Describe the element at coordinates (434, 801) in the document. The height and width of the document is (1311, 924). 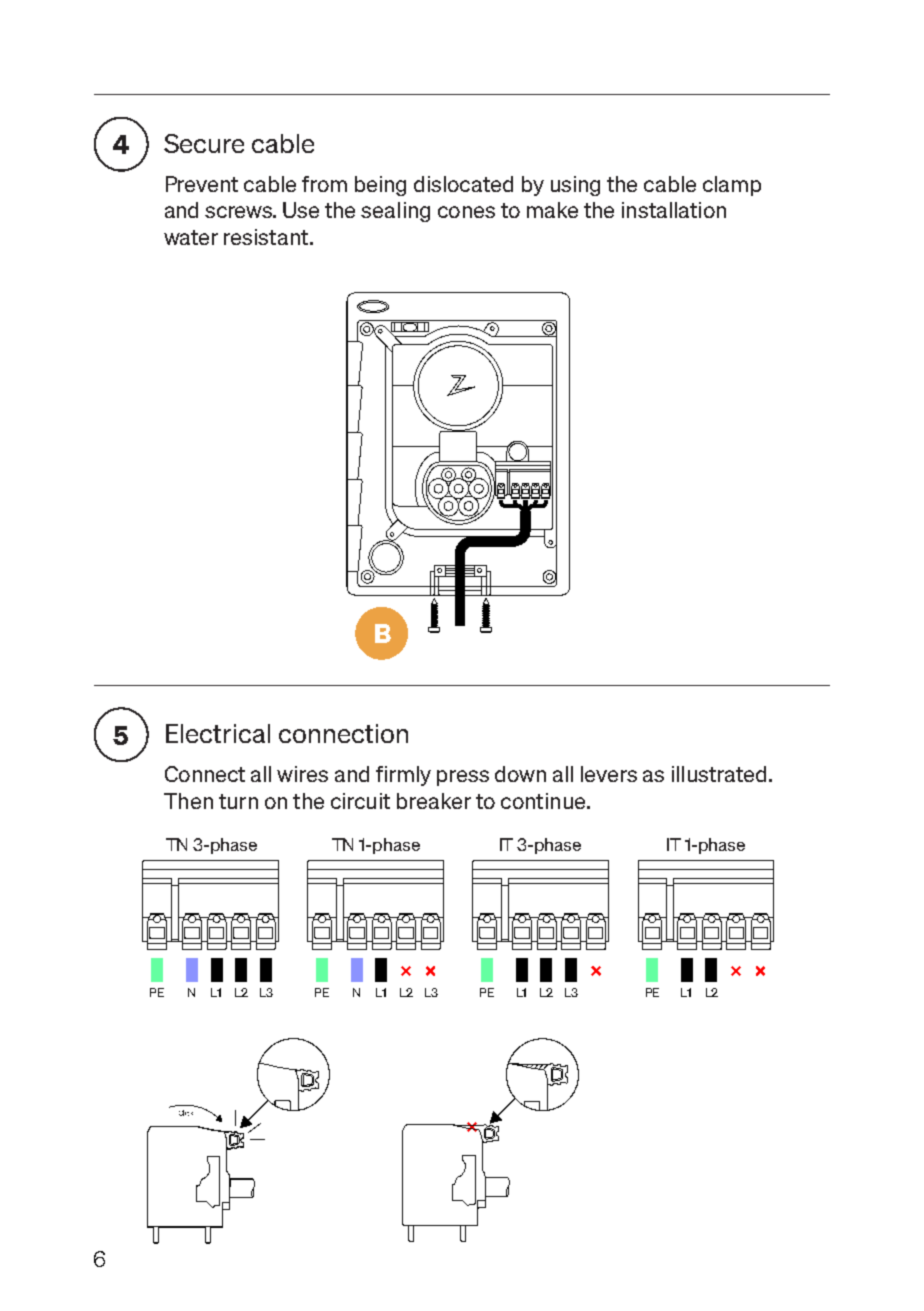
I see `breaker` at that location.
